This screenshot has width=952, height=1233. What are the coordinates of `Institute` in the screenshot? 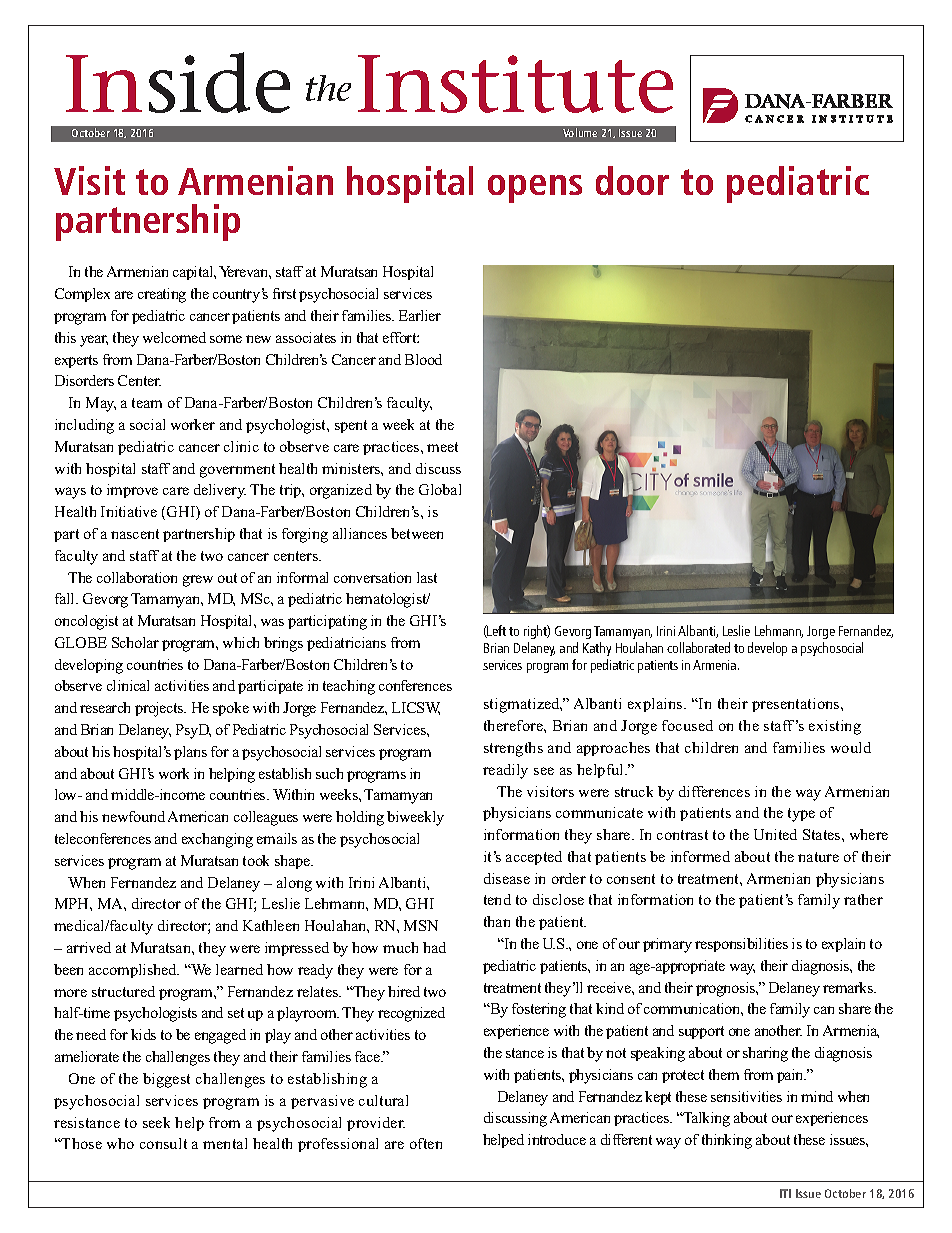 It's located at (515, 84).
